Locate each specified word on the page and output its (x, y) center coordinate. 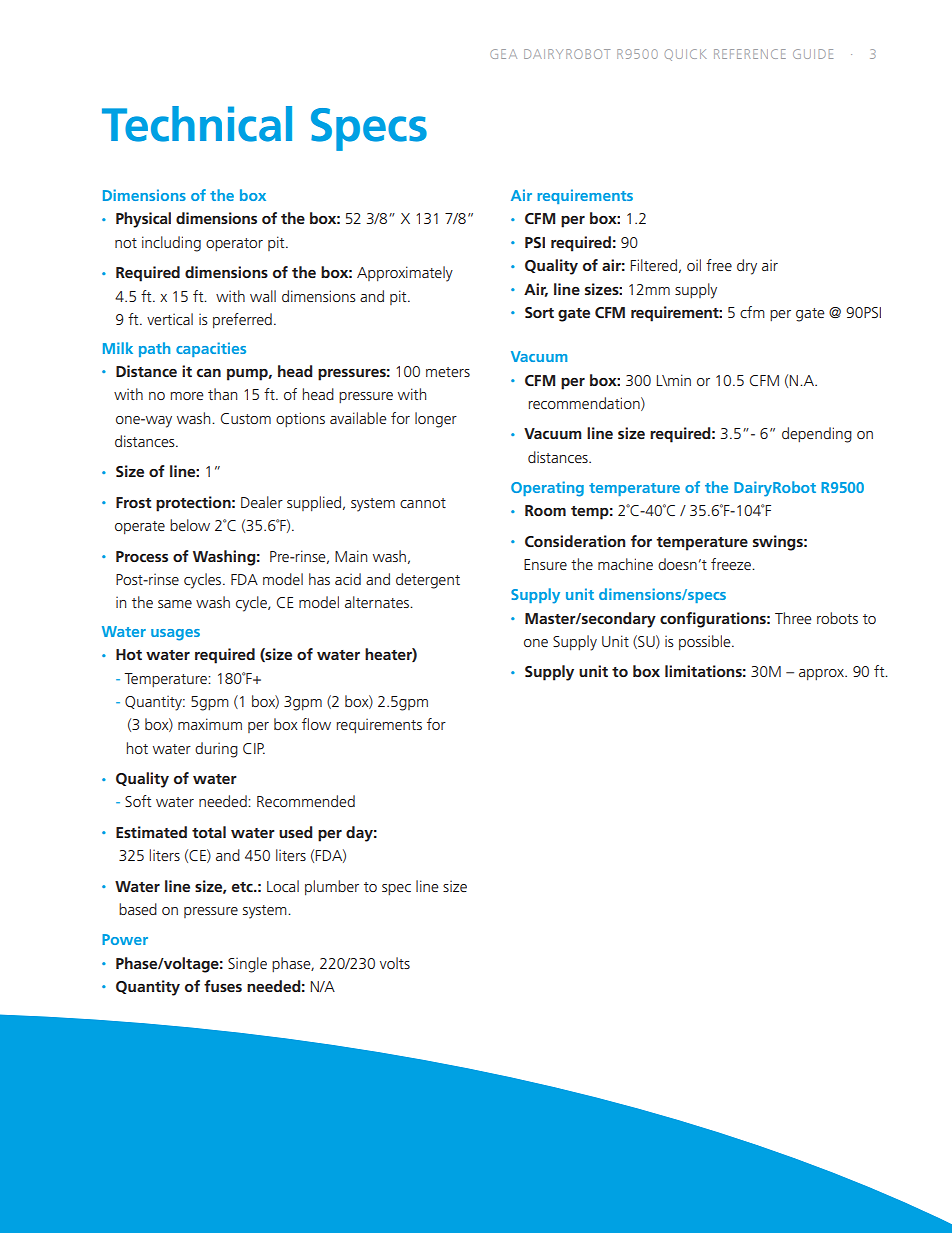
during (216, 750)
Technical (197, 124)
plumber (332, 887)
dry (747, 267)
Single (247, 965)
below (190, 525)
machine (625, 564)
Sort (539, 312)
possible (706, 642)
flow (316, 724)
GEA (503, 54)
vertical (170, 319)
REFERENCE (750, 54)
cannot (423, 503)
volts (395, 963)
